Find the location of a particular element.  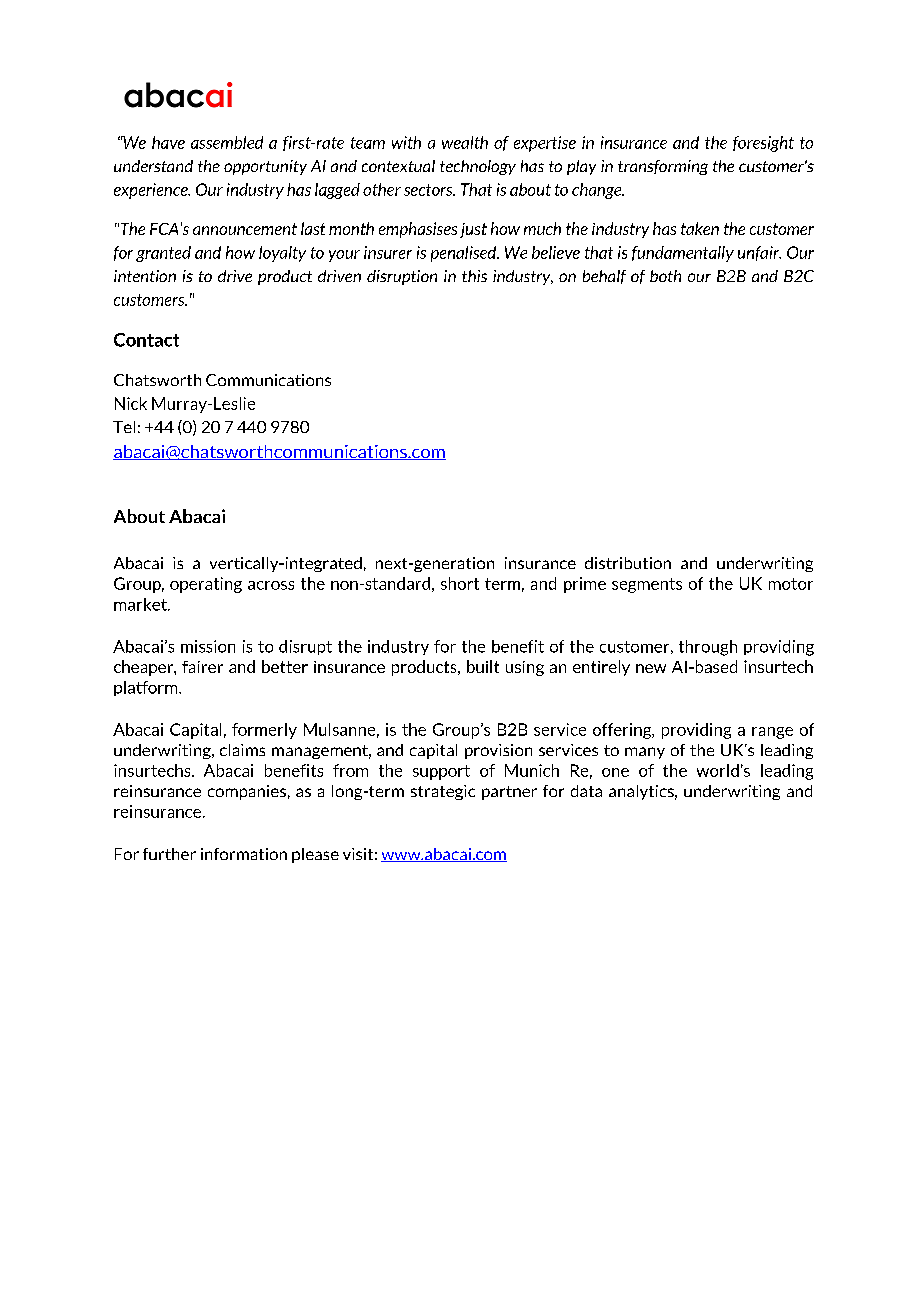

assembled is located at coordinates (227, 142).
